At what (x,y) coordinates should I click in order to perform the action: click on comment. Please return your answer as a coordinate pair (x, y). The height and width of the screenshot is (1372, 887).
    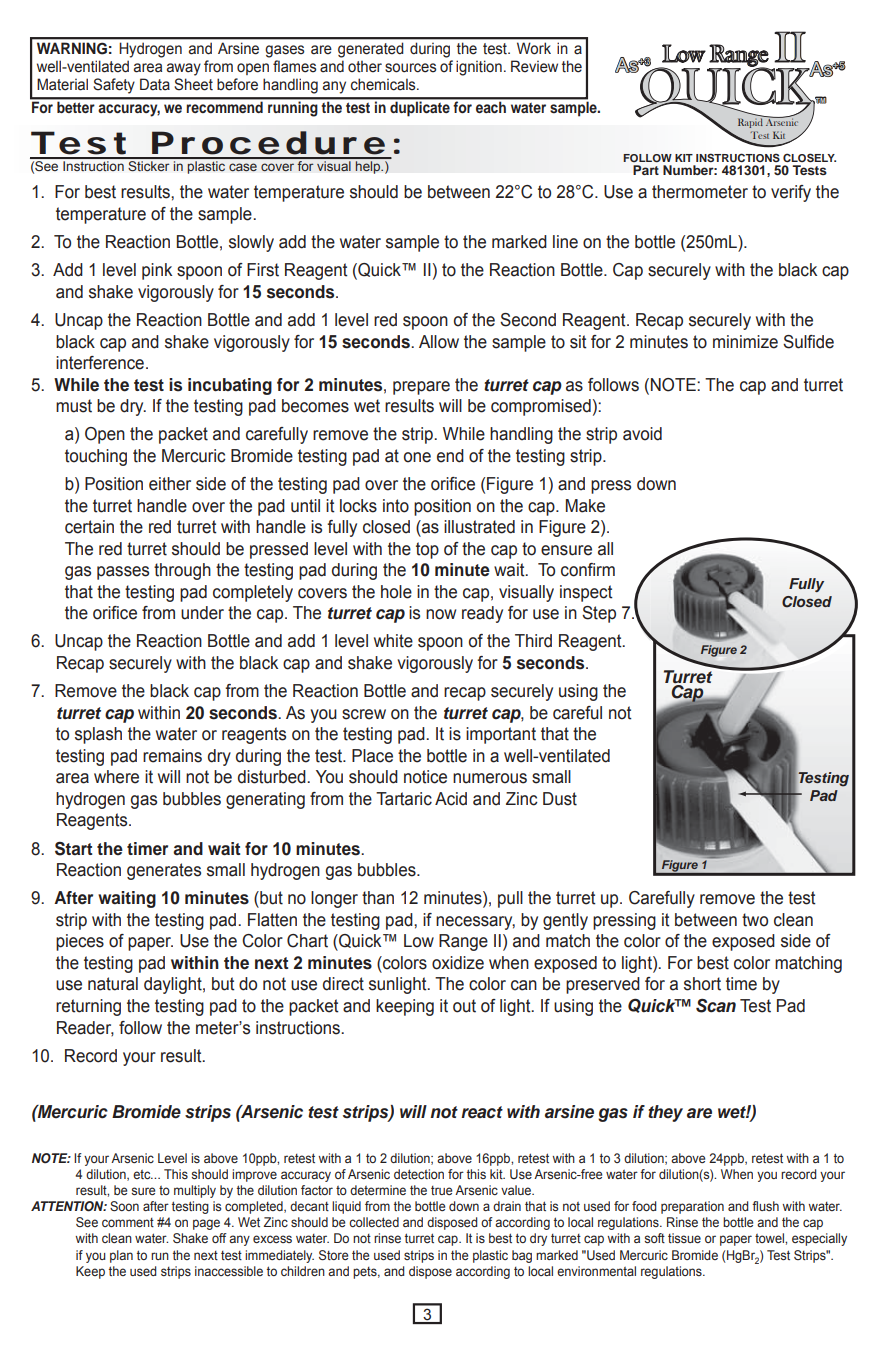
    Looking at the image, I should click on (128, 1222).
